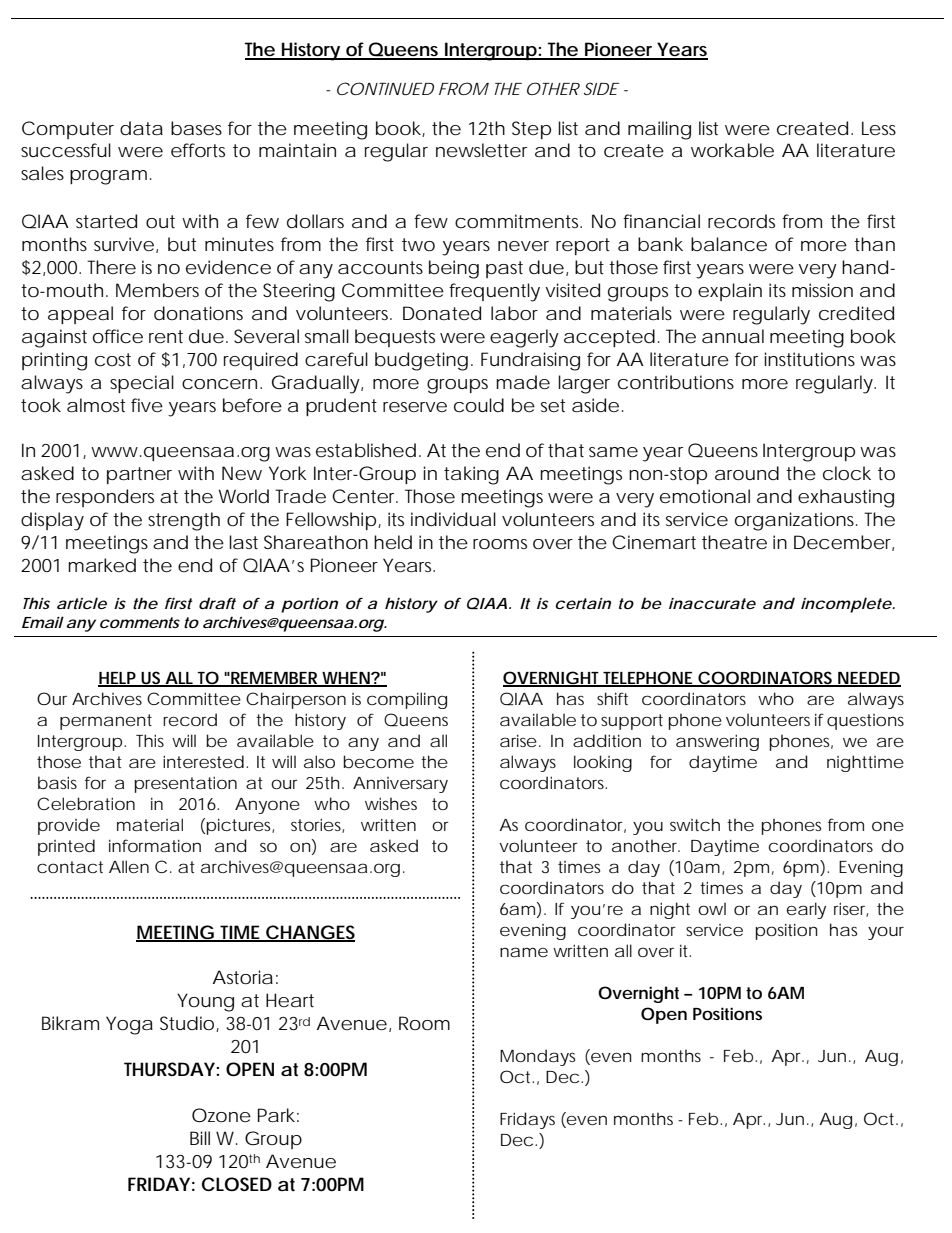 Image resolution: width=952 pixels, height=1233 pixels. What do you see at coordinates (139, 475) in the screenshot?
I see `partner` at bounding box center [139, 475].
